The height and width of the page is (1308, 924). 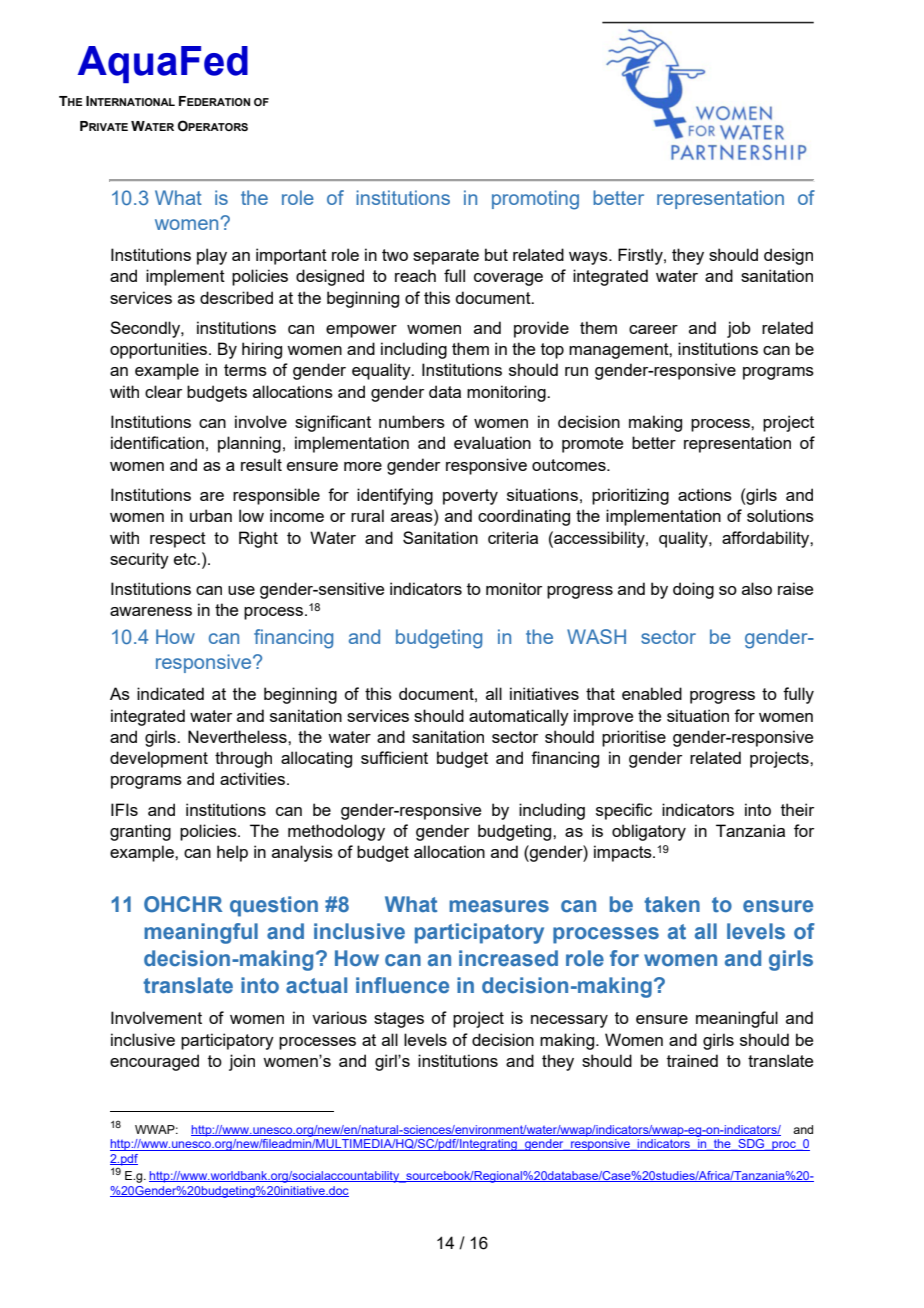 I want to click on join, so click(x=242, y=1062).
